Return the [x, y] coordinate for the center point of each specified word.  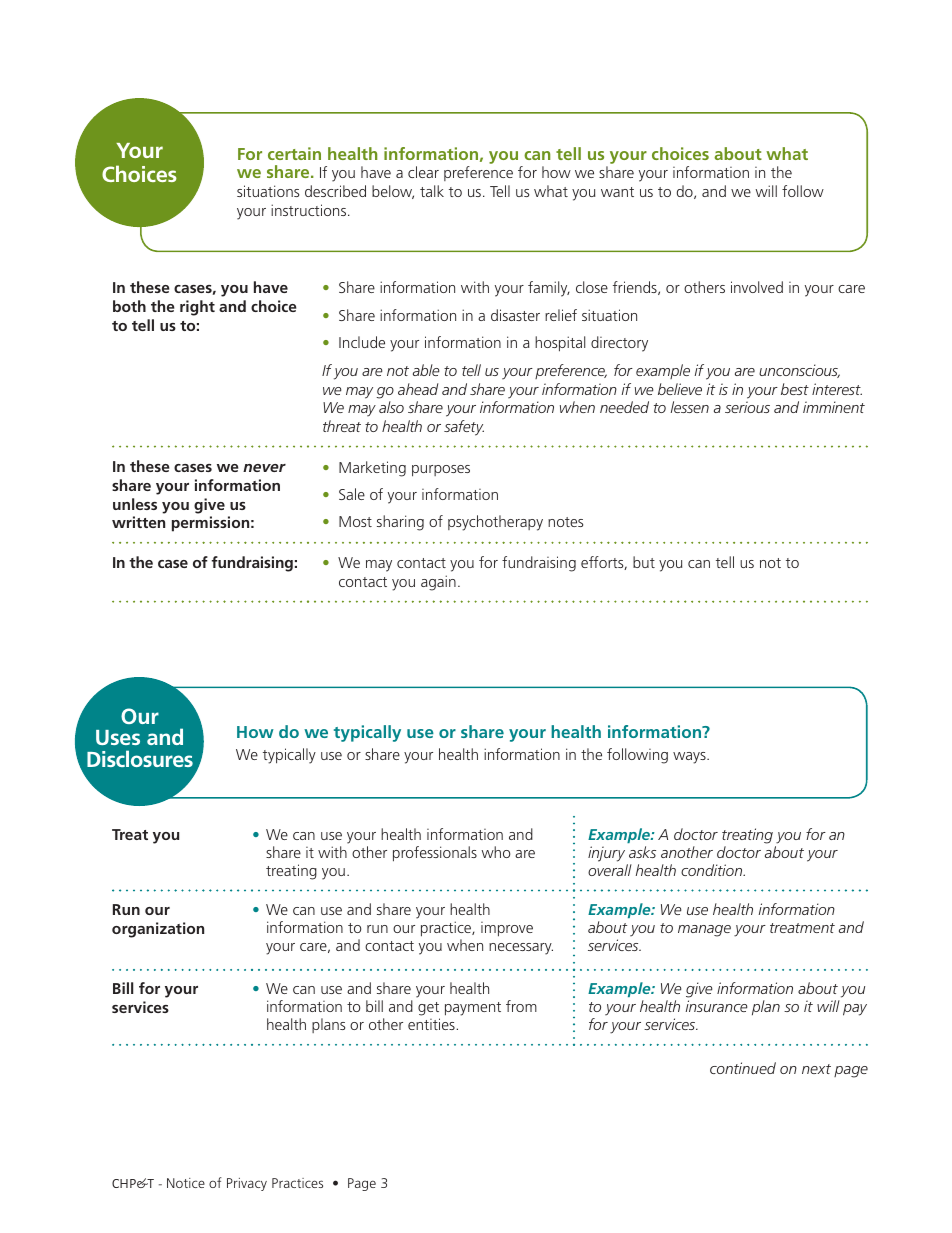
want [617, 192]
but [644, 562]
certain [294, 153]
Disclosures [140, 758]
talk [432, 191]
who [495, 852]
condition [713, 870]
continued [743, 1068]
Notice [186, 1183]
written [138, 522]
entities [432, 1024]
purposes [441, 471]
